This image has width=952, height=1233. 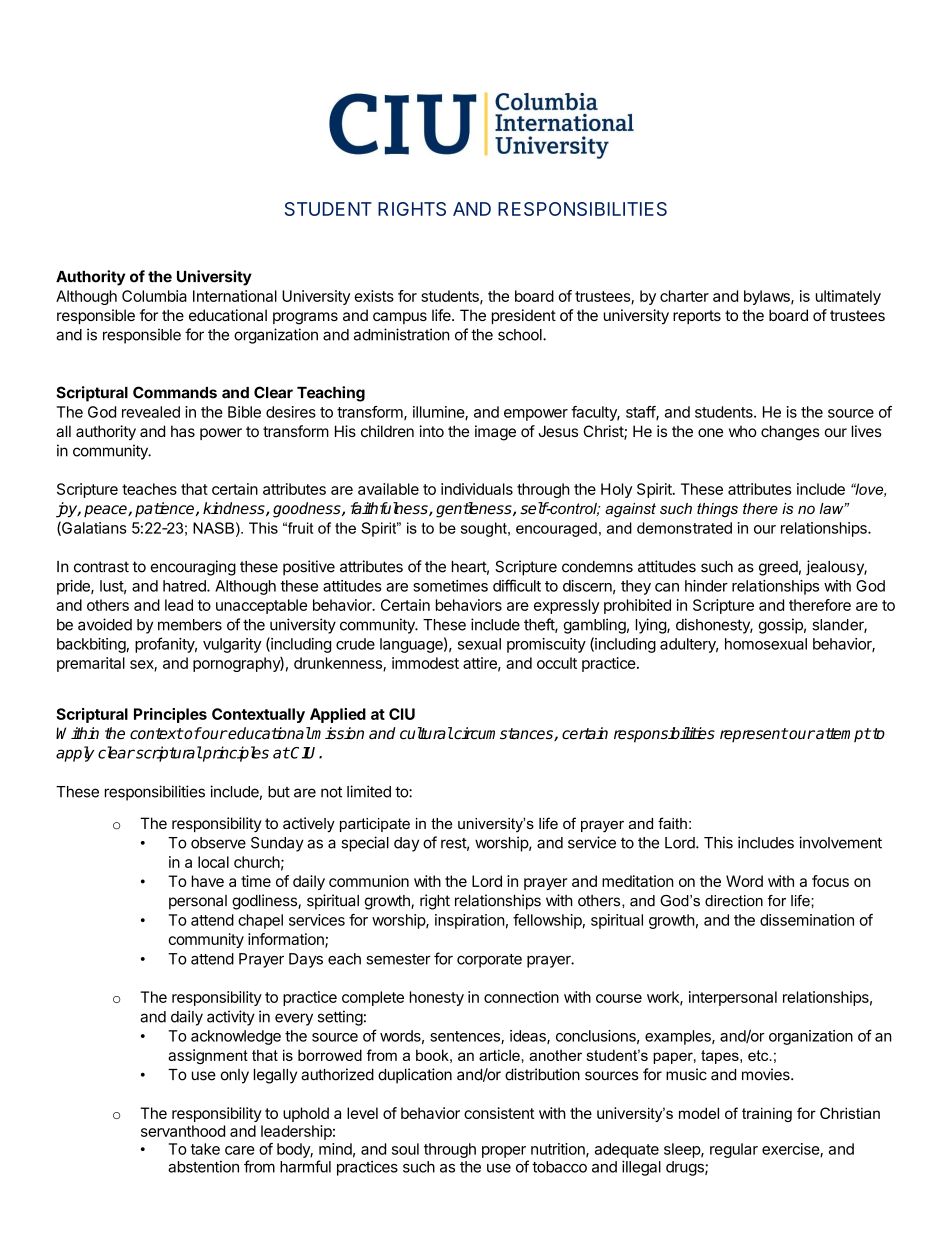 What do you see at coordinates (504, 1152) in the image?
I see `proper` at bounding box center [504, 1152].
